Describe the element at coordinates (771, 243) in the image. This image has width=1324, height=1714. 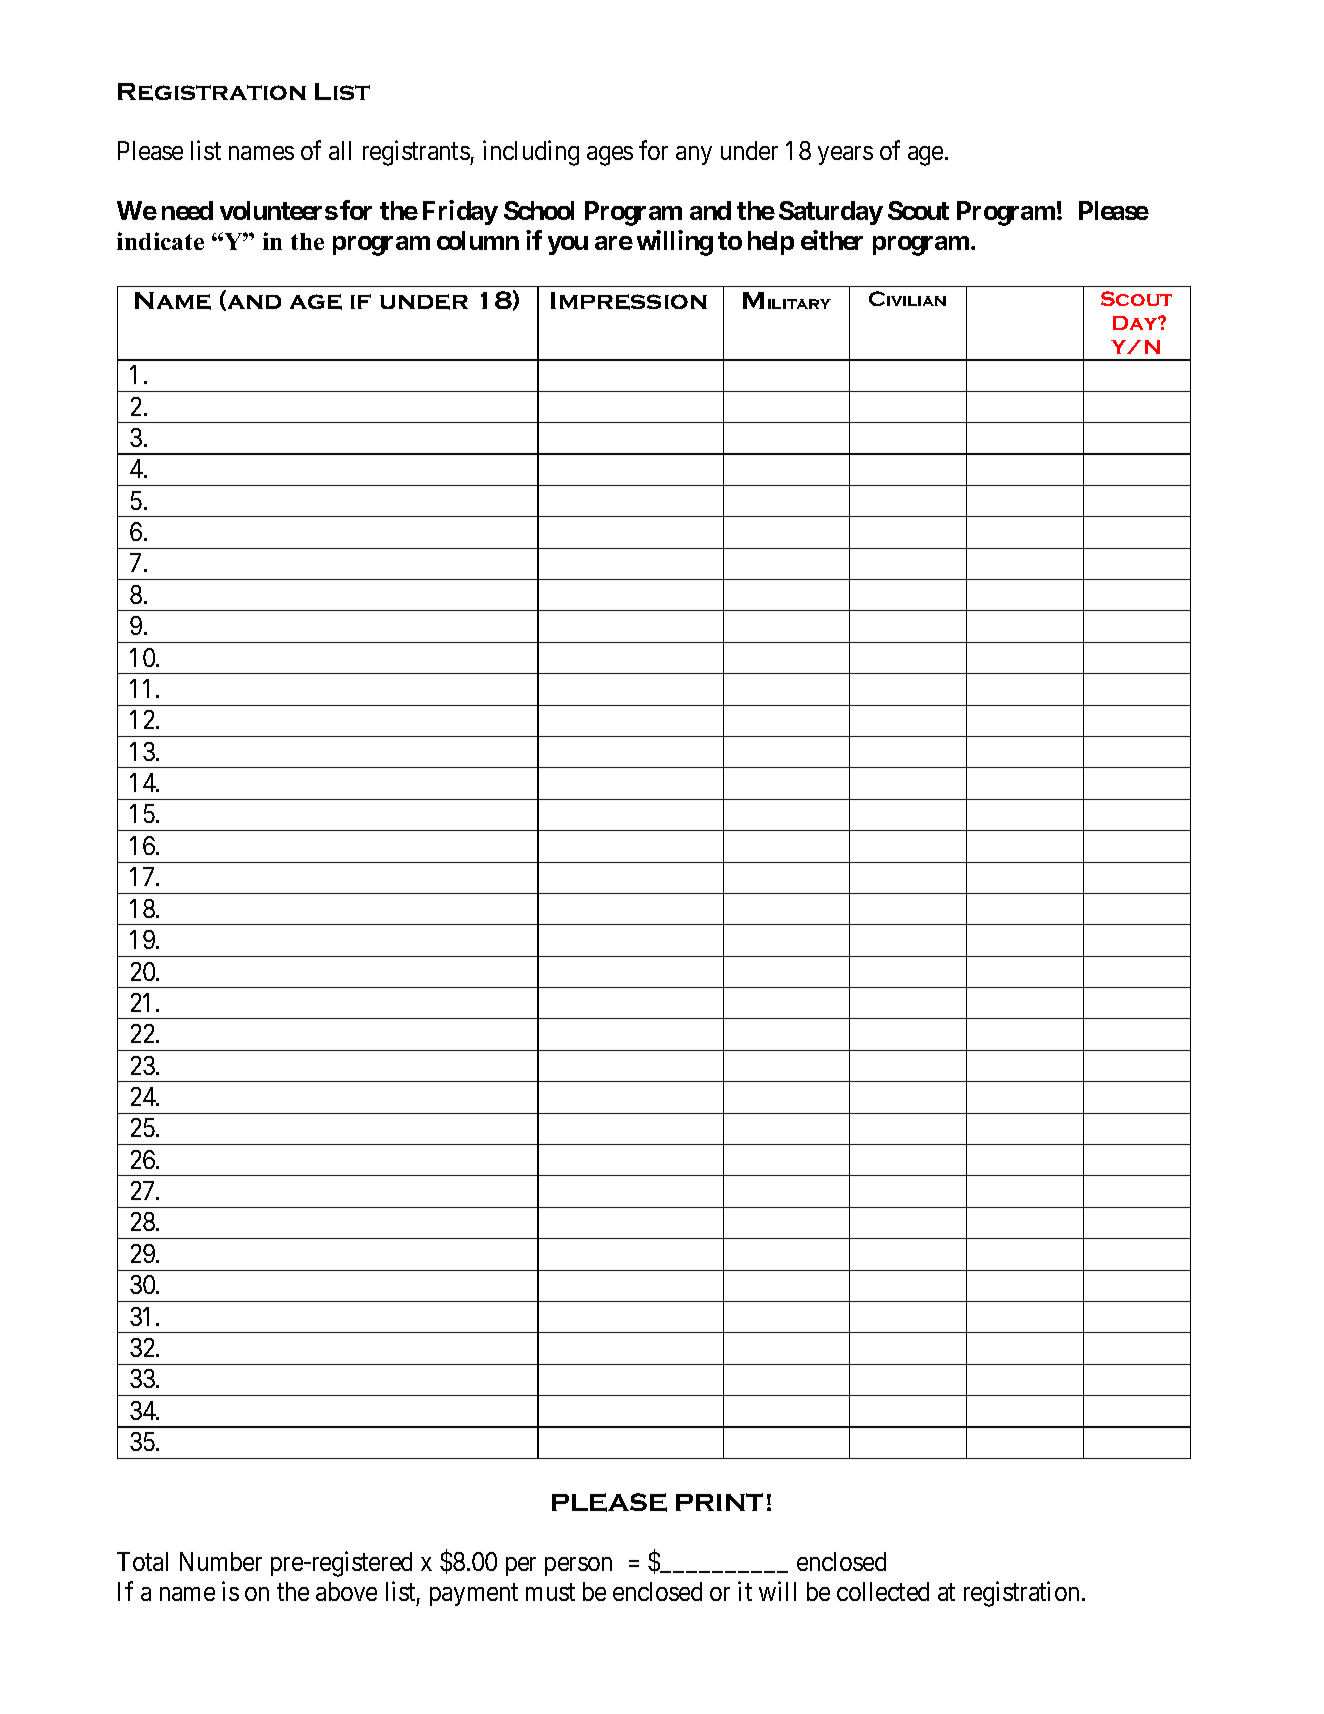
I see `help` at that location.
